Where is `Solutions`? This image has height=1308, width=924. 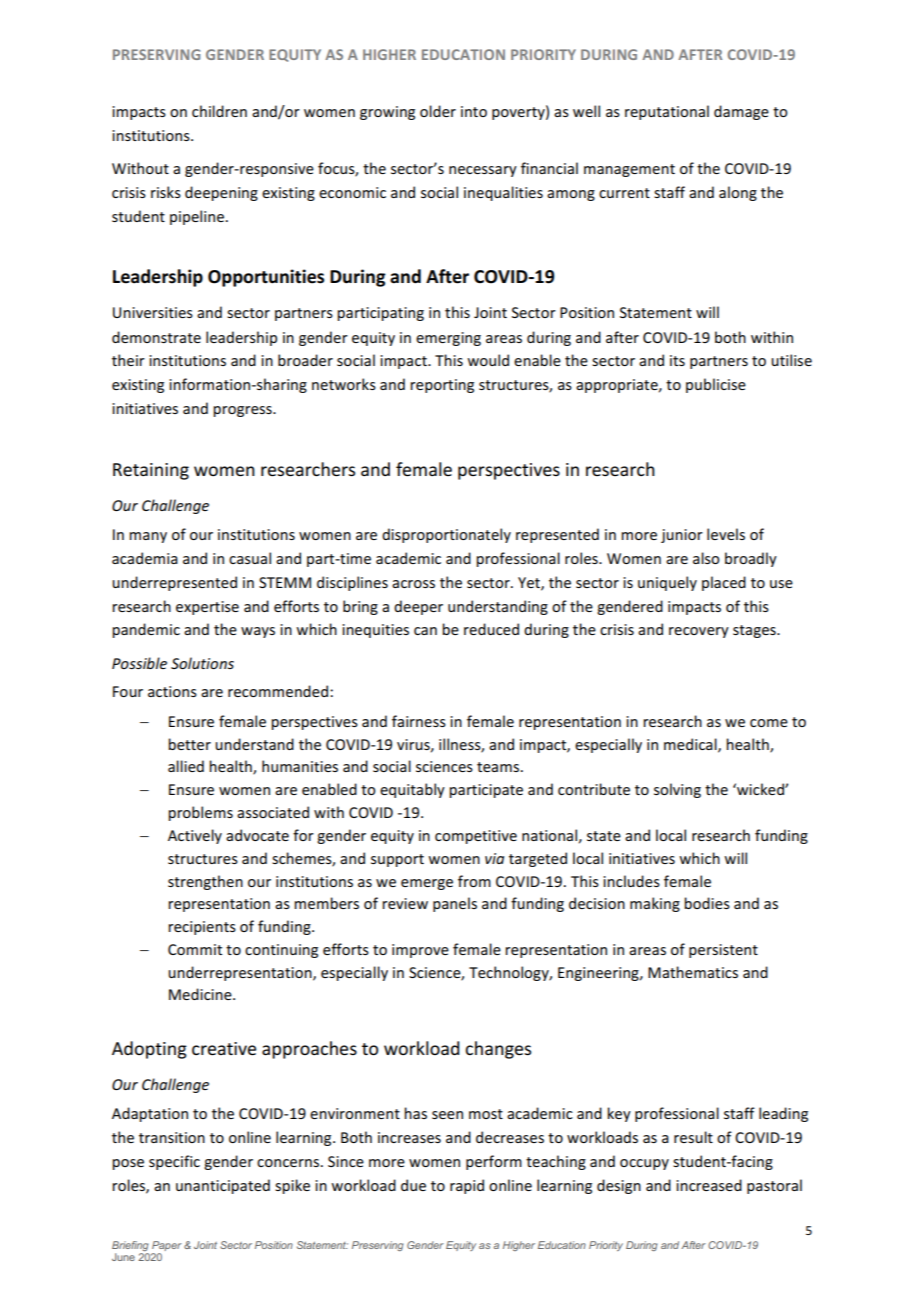
Solutions is located at coordinates (202, 663).
